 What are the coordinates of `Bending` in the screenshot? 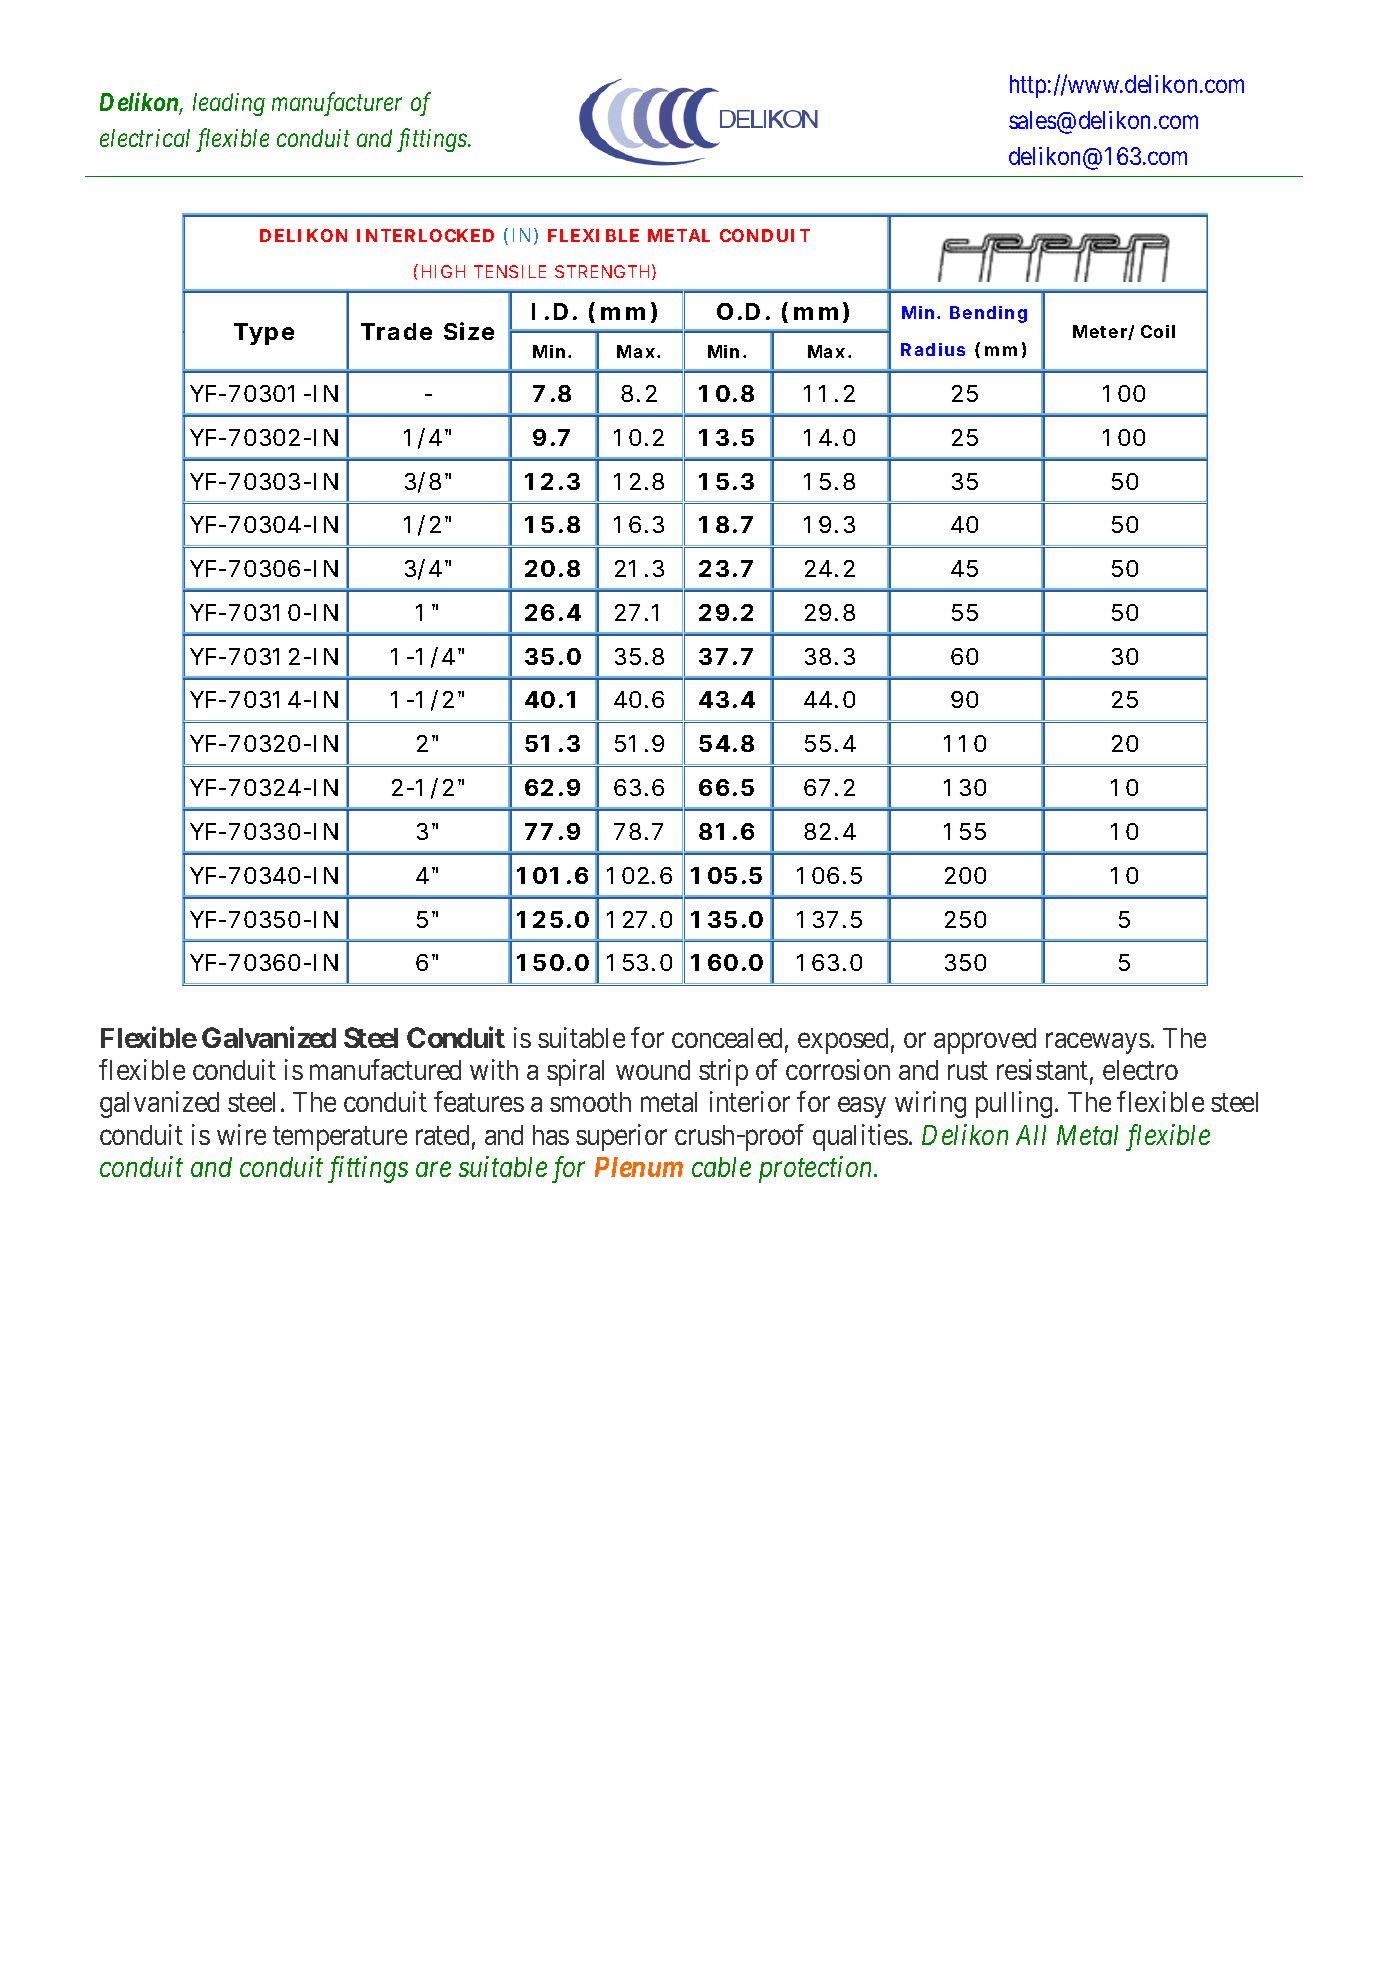 It's located at (988, 314).
